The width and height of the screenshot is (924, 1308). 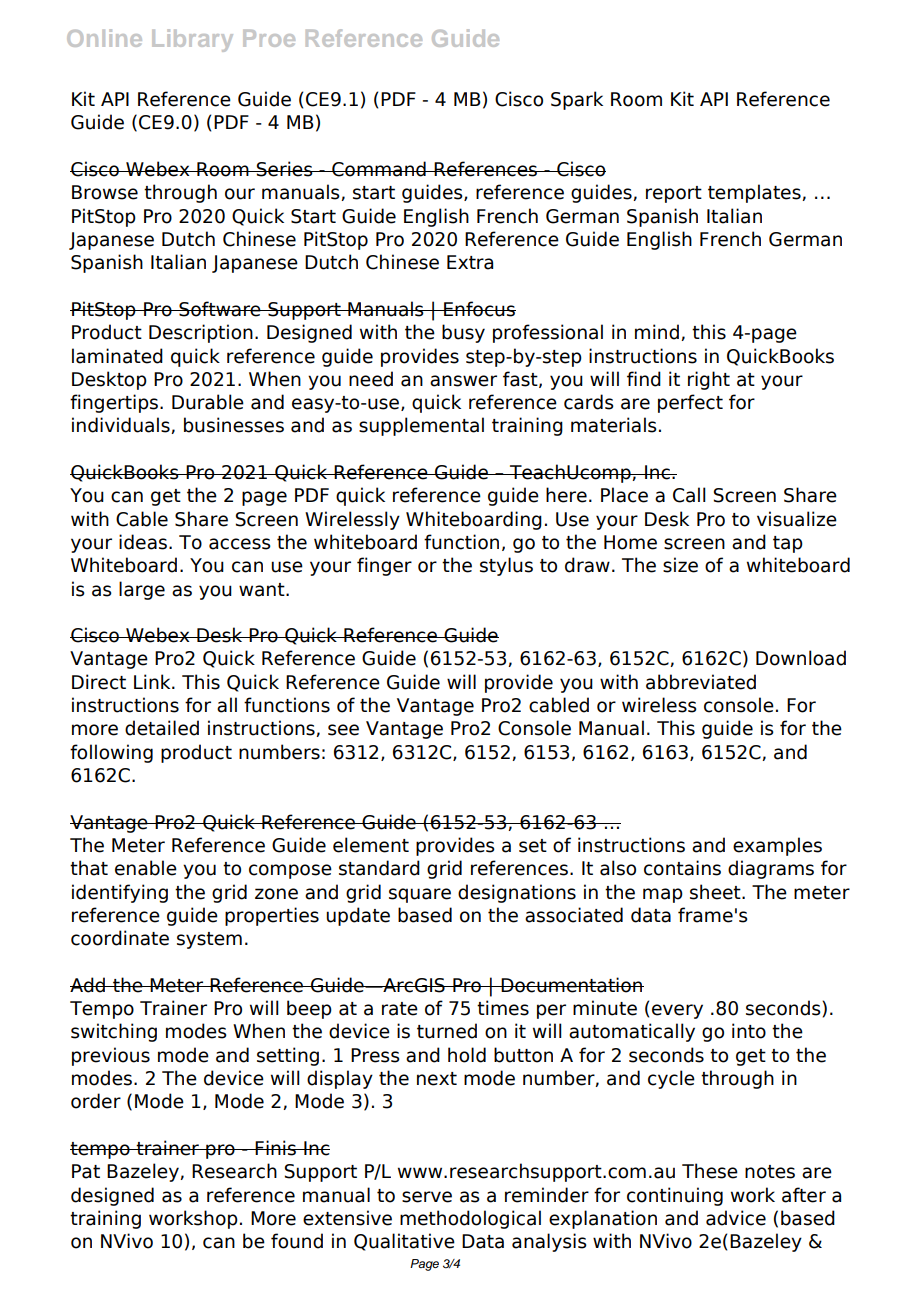 What do you see at coordinates (192, 40) in the screenshot?
I see `Library` at bounding box center [192, 40].
